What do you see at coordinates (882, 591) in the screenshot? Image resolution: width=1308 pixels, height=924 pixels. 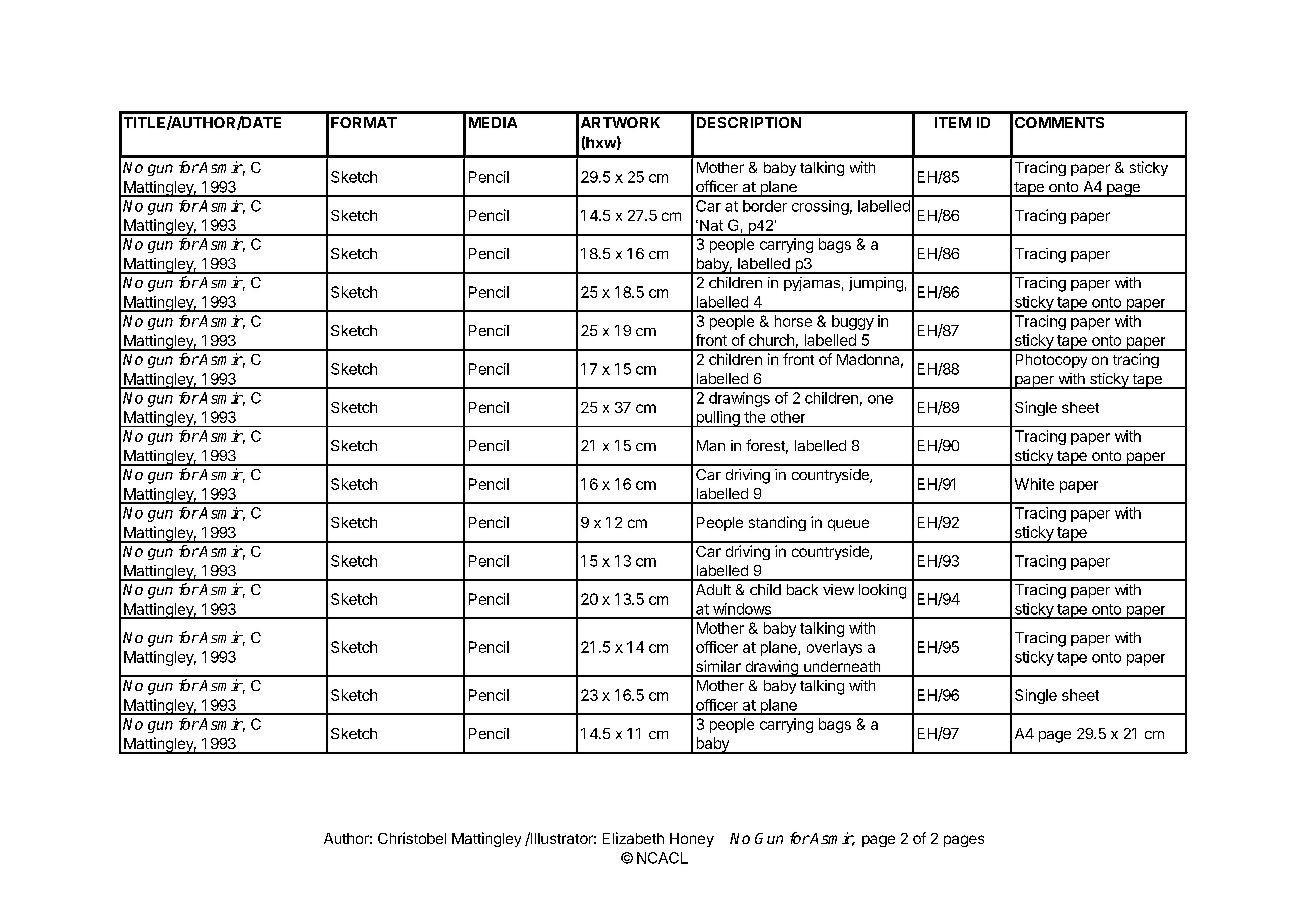 I see `looking` at bounding box center [882, 591].
